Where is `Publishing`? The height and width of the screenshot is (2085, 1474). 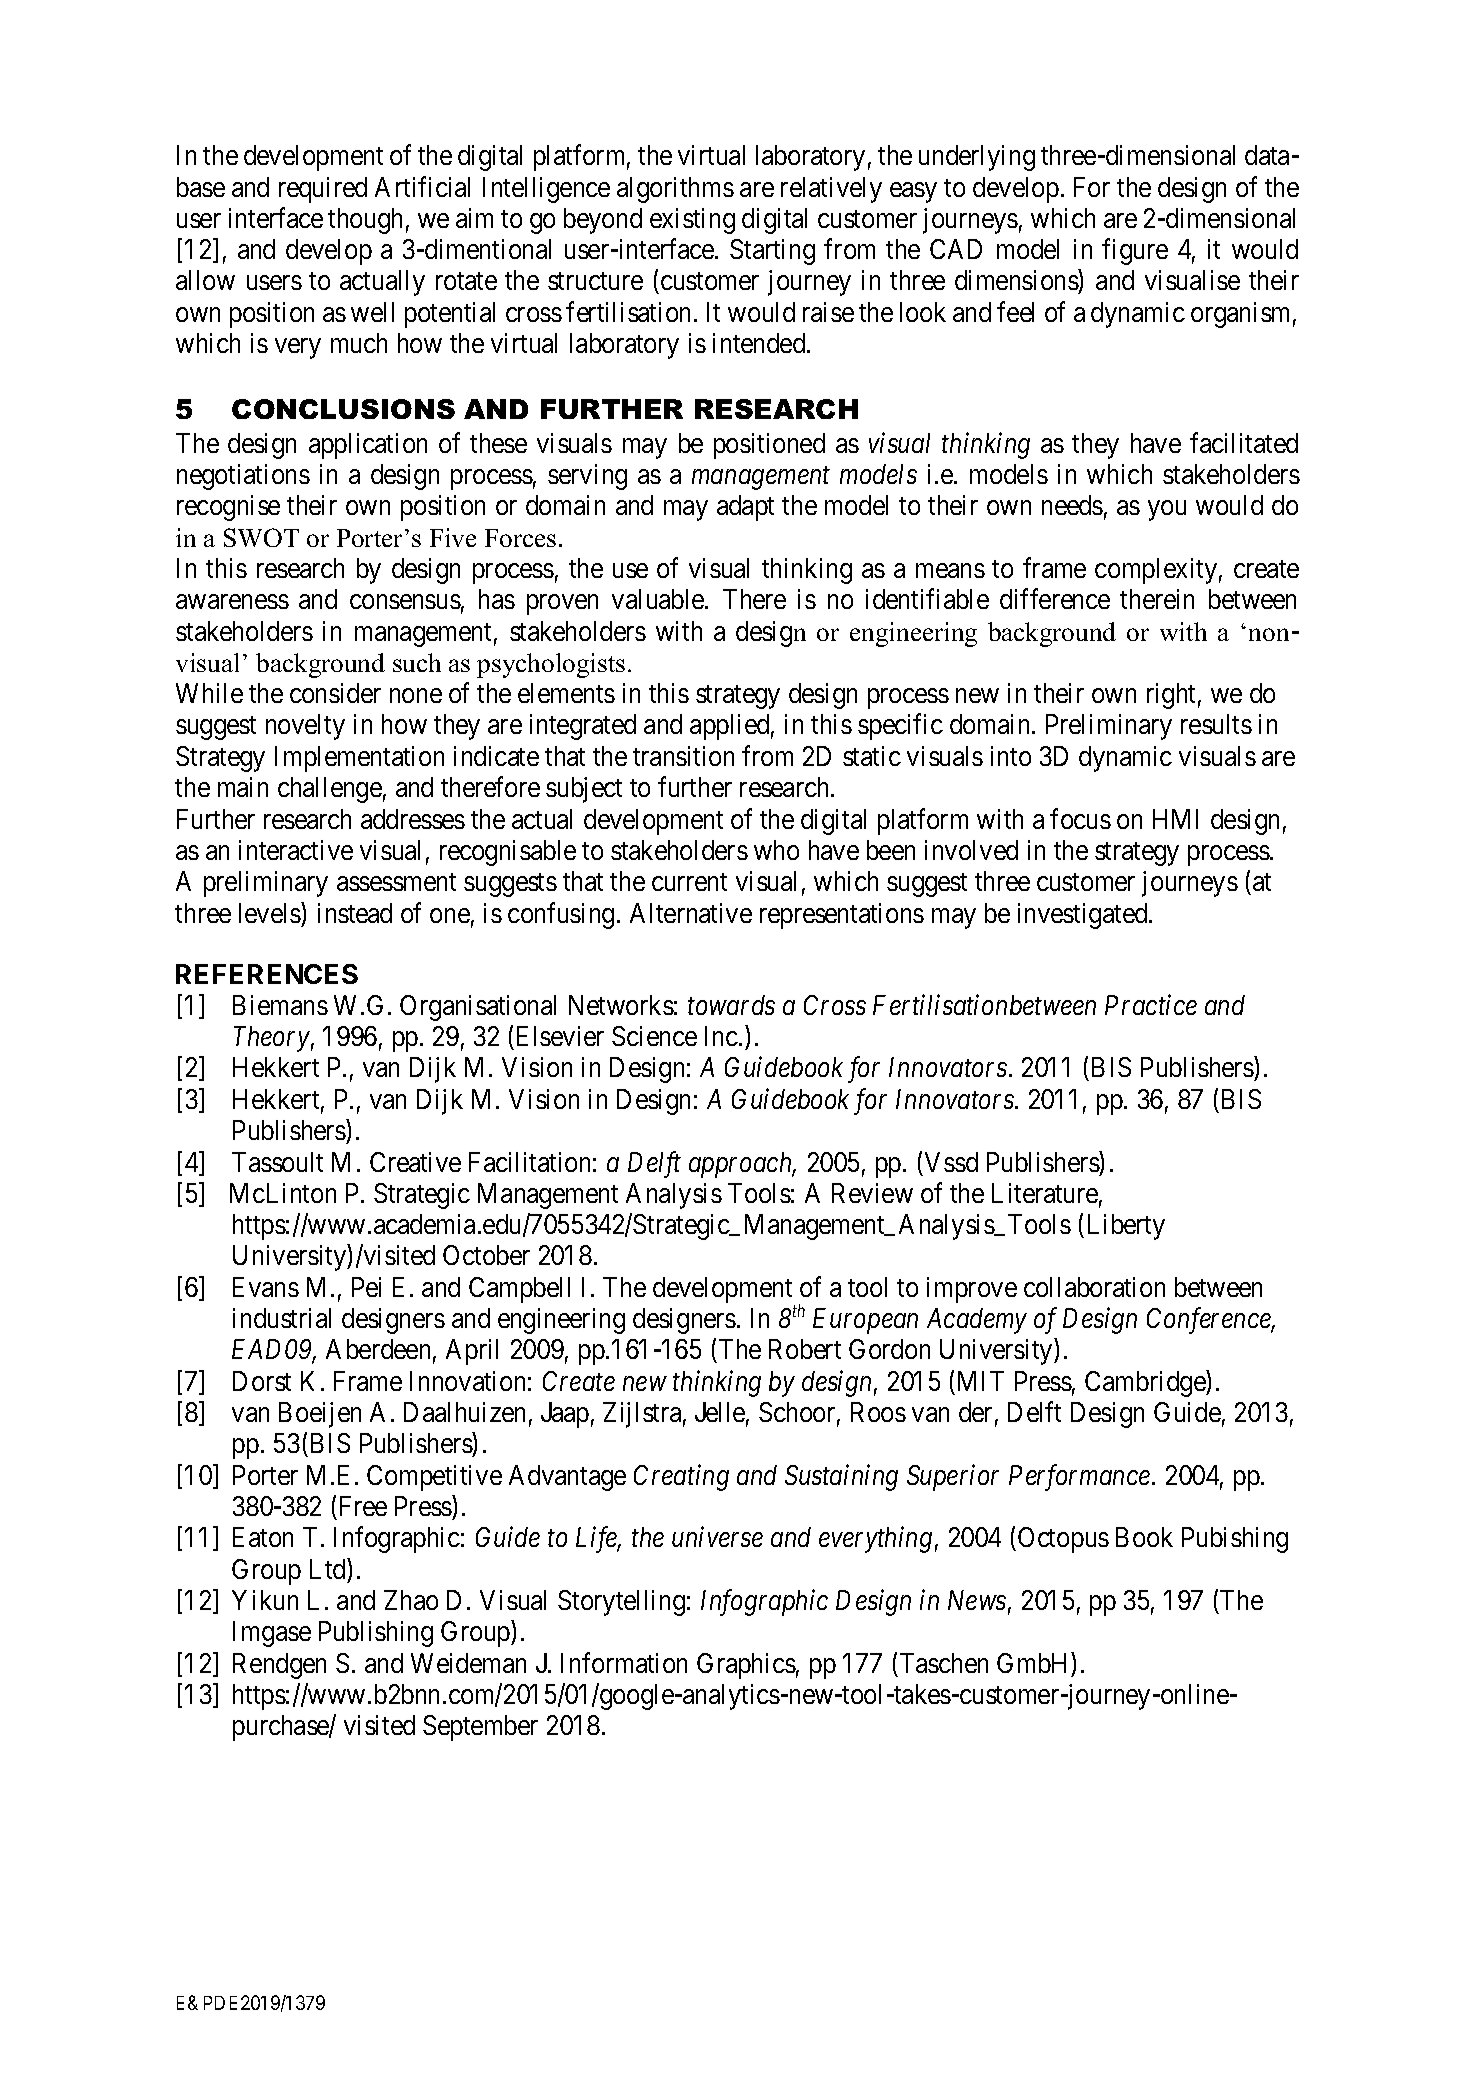 Publishing is located at coordinates (376, 1634).
